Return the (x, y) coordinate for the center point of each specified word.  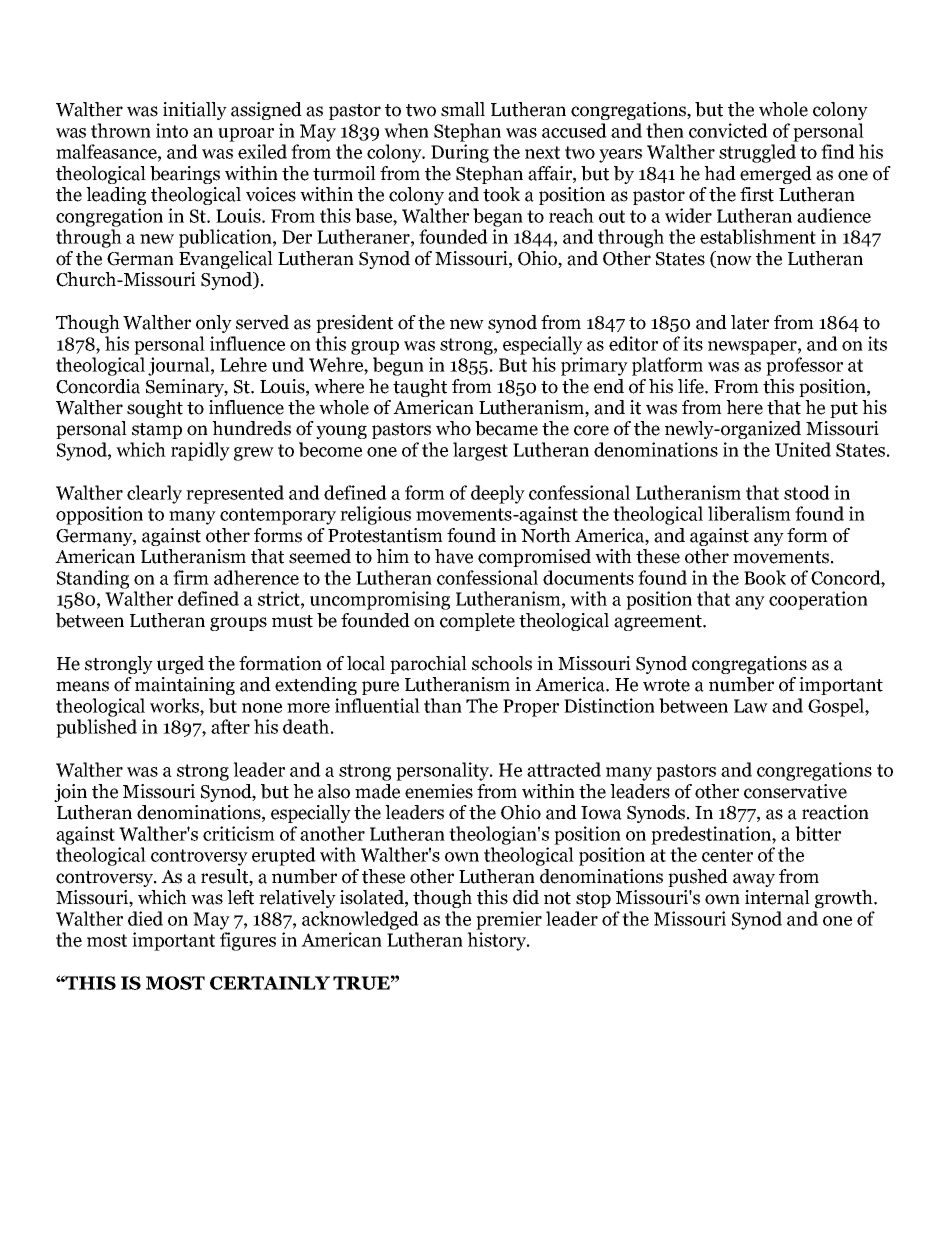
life (692, 386)
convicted (728, 130)
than (443, 705)
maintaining (185, 686)
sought (155, 409)
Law (751, 706)
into (172, 130)
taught (420, 388)
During (460, 153)
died (145, 918)
